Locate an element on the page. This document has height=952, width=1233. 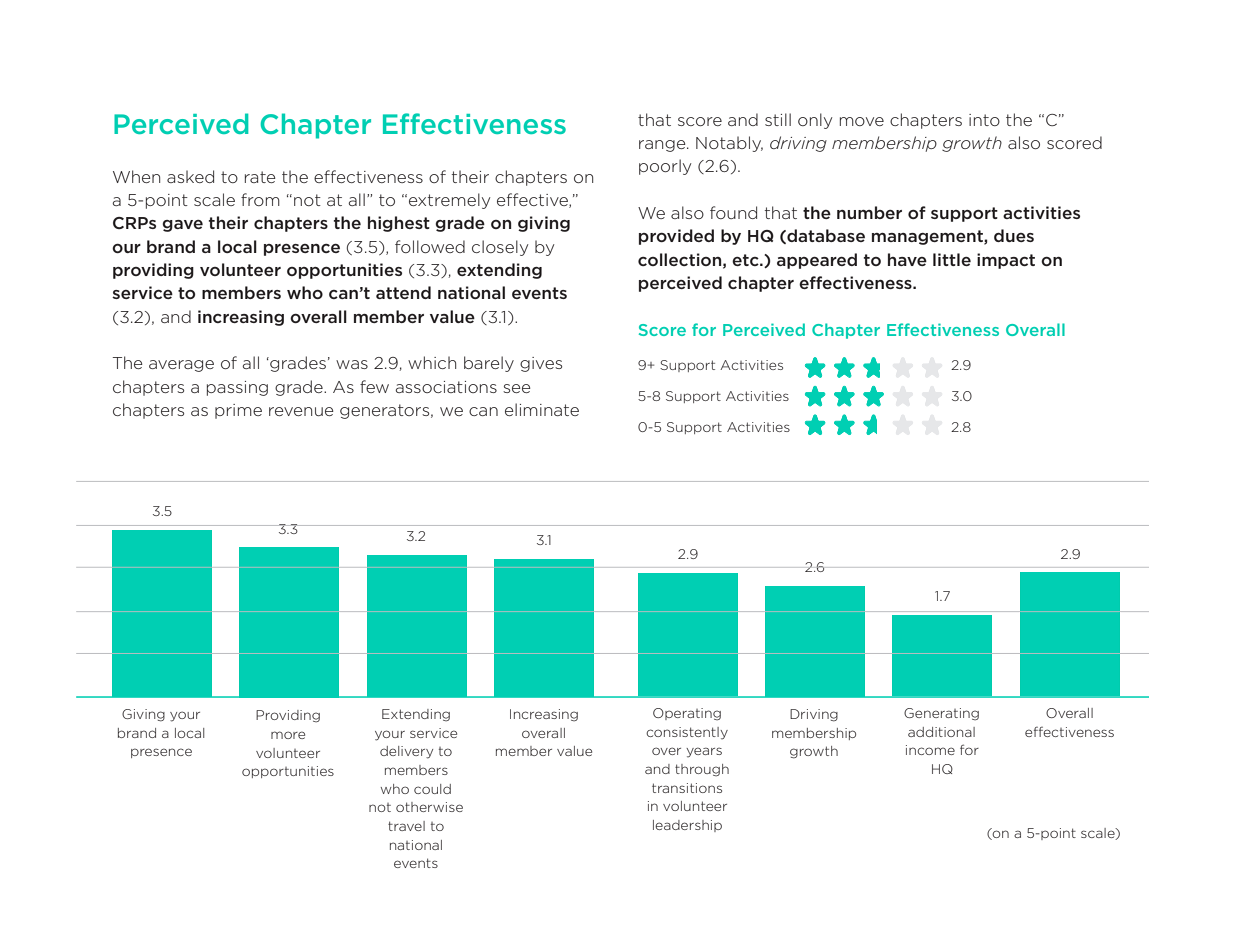
move is located at coordinates (862, 121).
